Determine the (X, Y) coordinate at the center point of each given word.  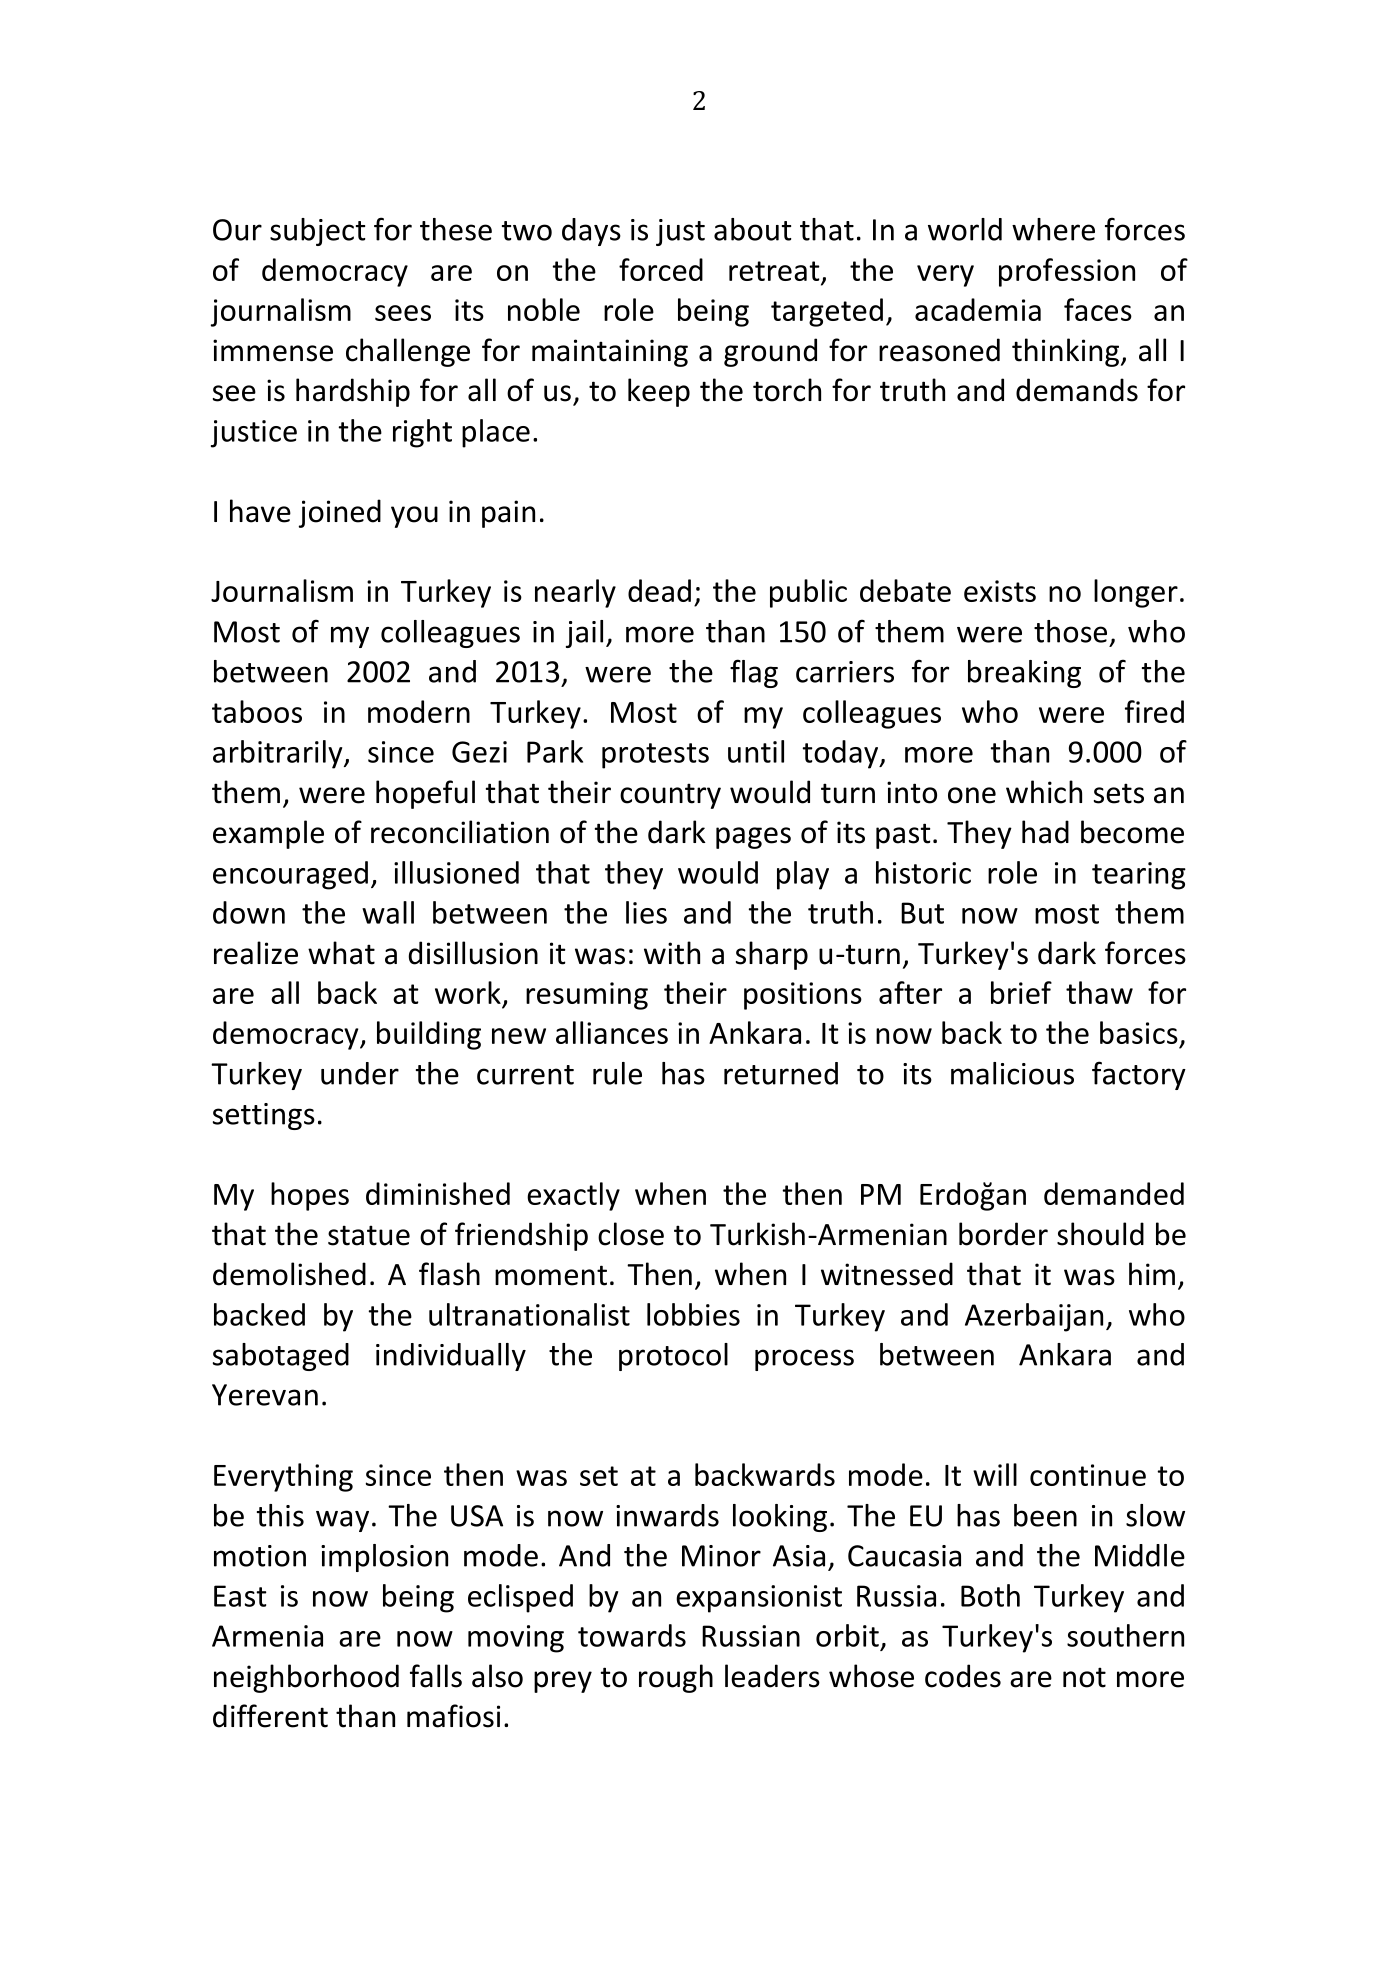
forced (661, 269)
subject (317, 232)
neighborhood (306, 1678)
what (341, 953)
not (1084, 1677)
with (672, 953)
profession (1067, 272)
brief (1021, 992)
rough (676, 1678)
